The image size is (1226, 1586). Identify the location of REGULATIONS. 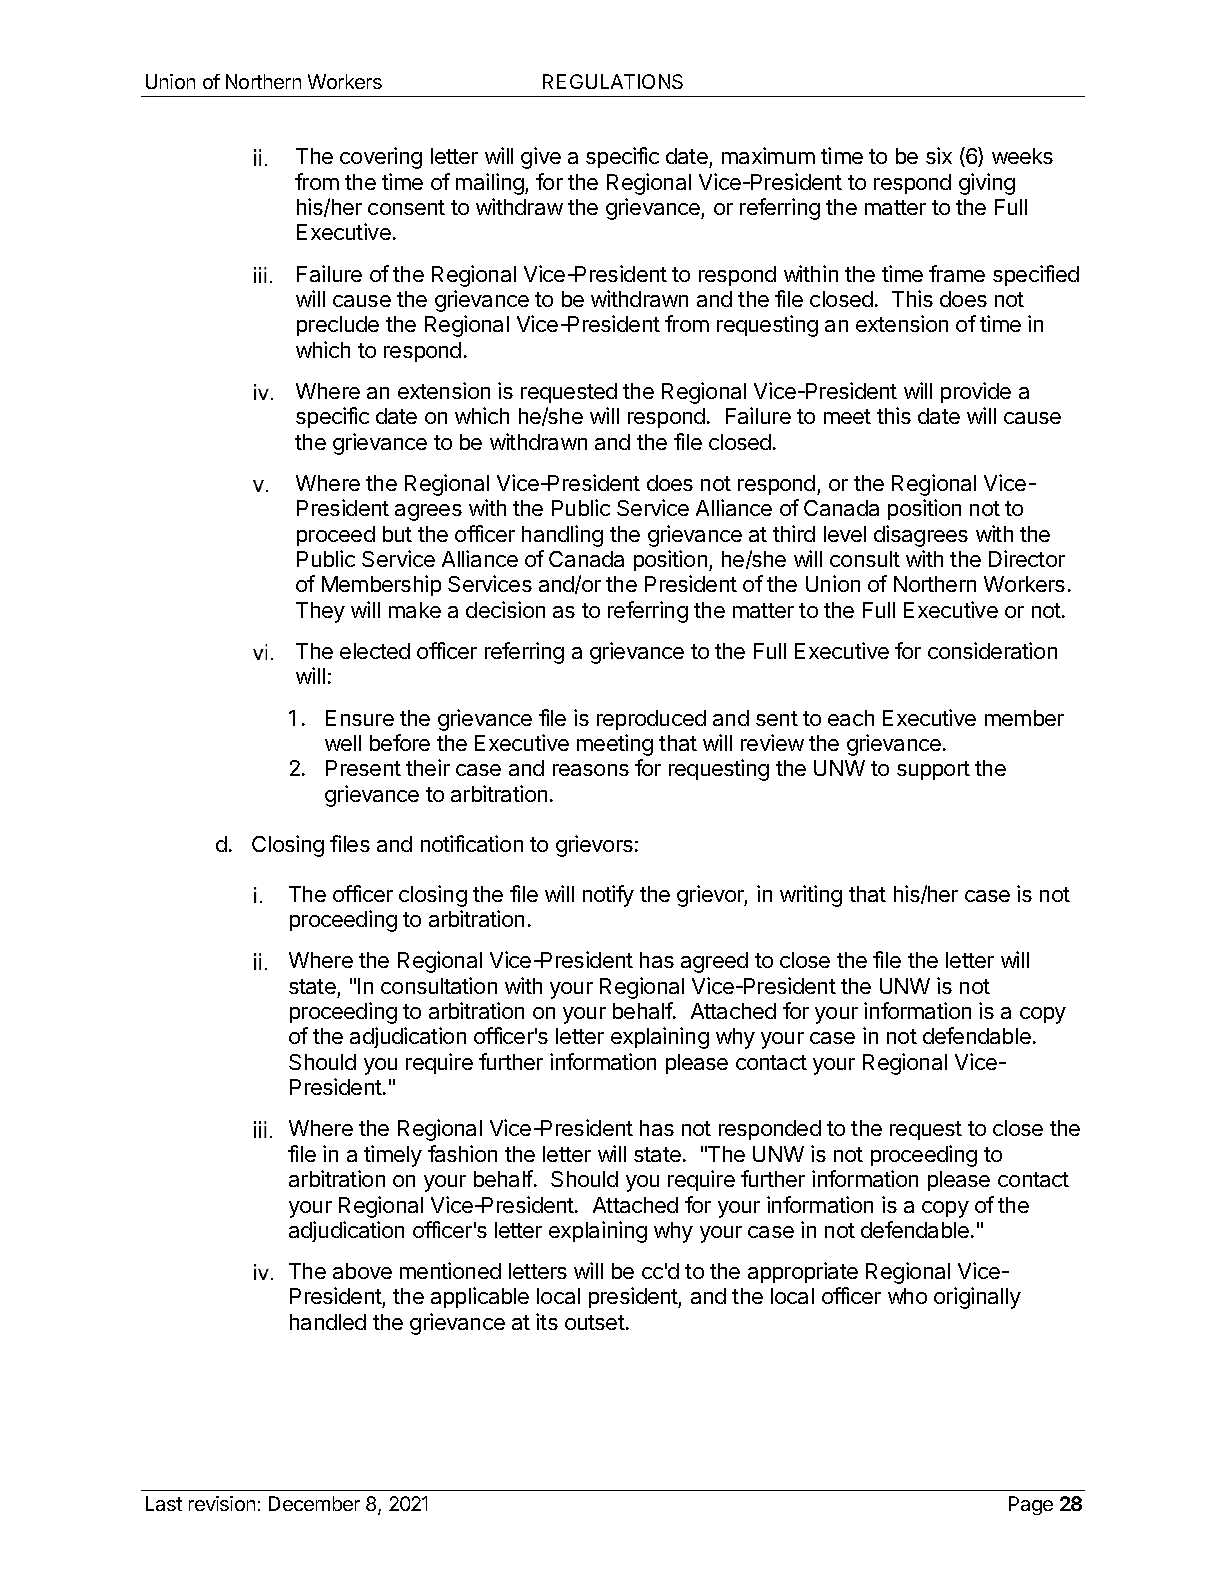
(613, 81).
